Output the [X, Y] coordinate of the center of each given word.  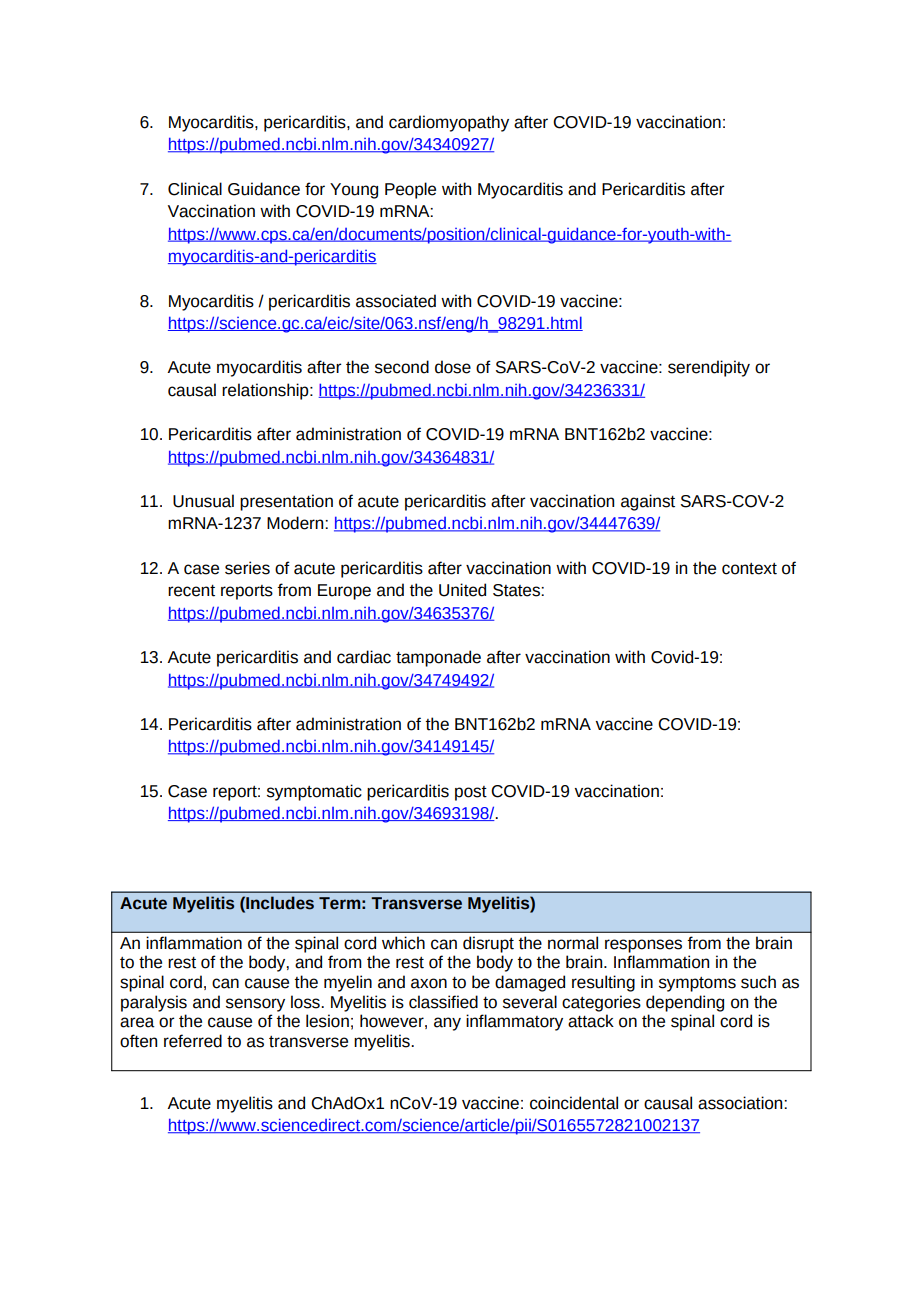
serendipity [709, 368]
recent [191, 591]
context [749, 569]
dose [453, 367]
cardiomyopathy [449, 123]
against [648, 502]
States [517, 590]
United [462, 590]
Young [354, 191]
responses [643, 946]
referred [193, 1041]
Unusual [203, 501]
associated [396, 301]
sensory [255, 1005]
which [403, 943]
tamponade [438, 658]
